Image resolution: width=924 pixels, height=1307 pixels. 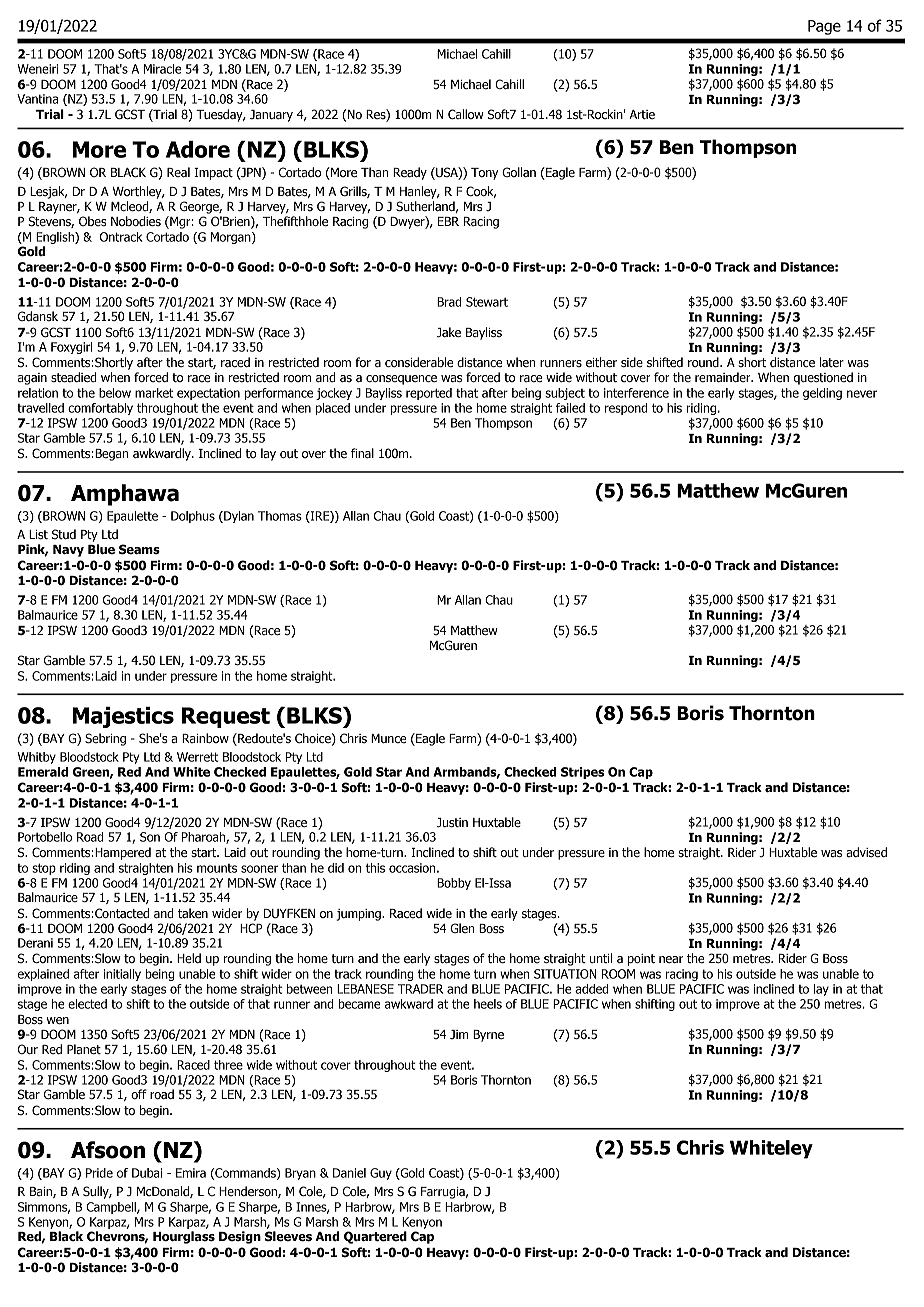 I want to click on Page, so click(x=824, y=27).
